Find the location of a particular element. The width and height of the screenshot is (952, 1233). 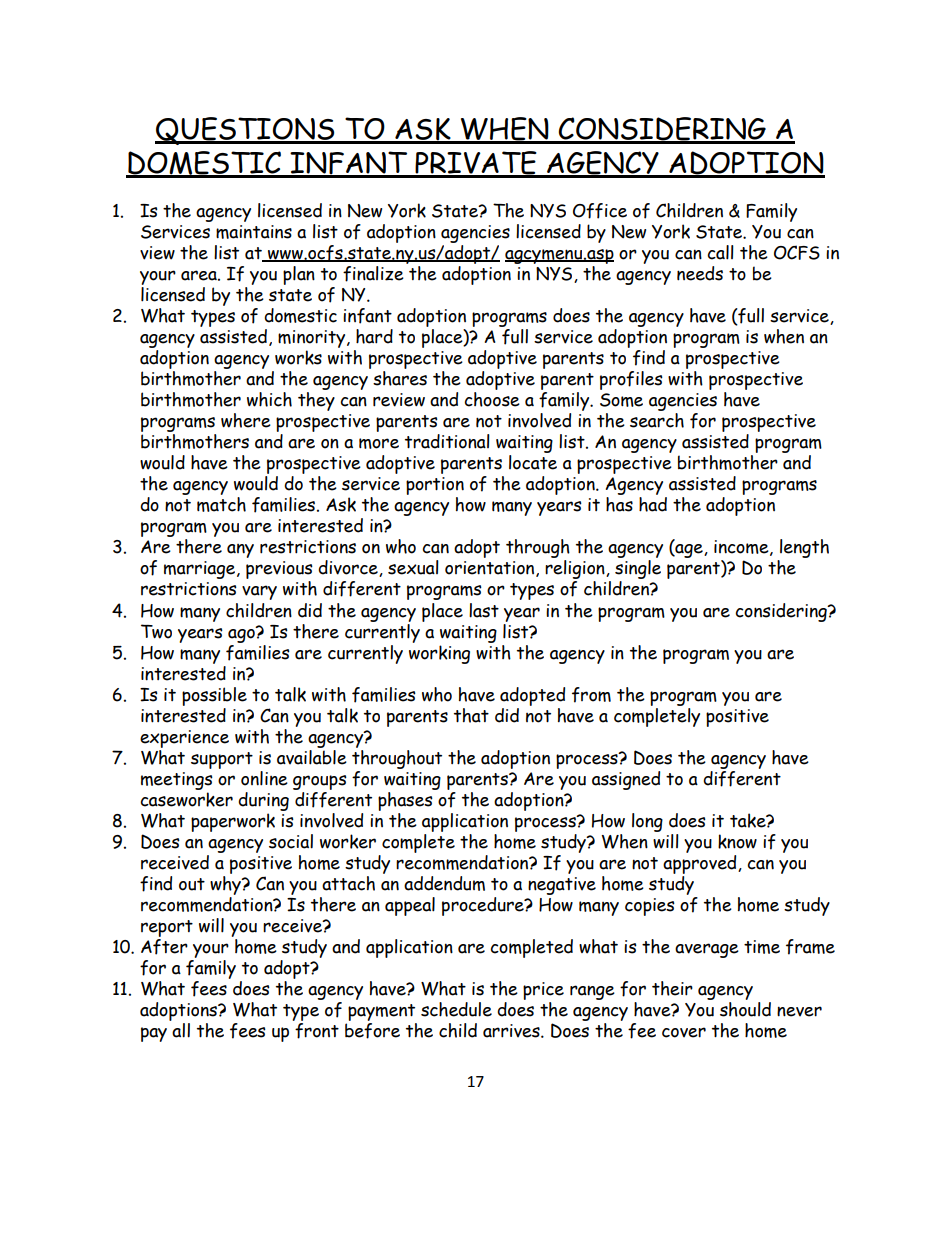

should is located at coordinates (745, 1008).
